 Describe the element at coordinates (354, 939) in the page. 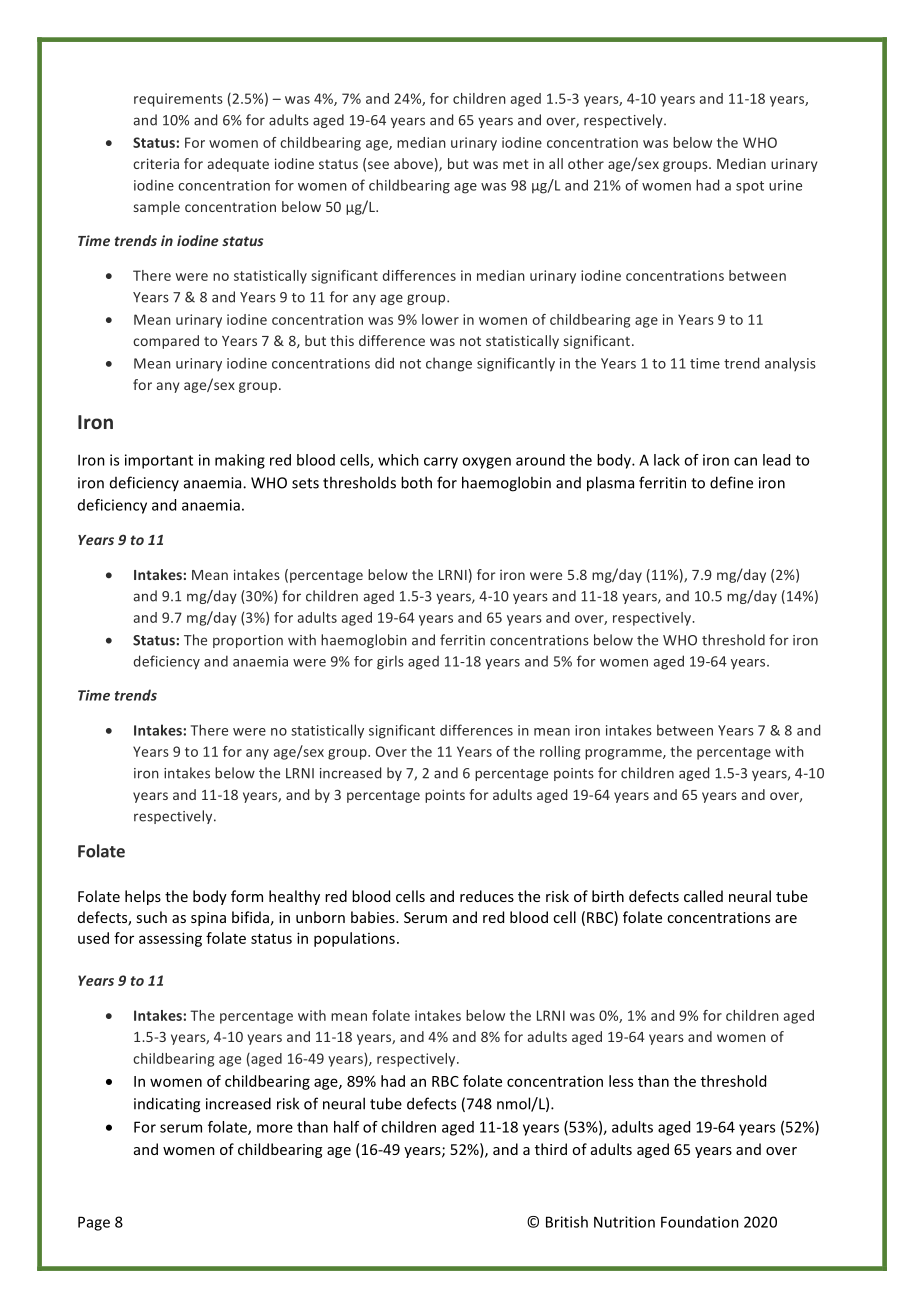

I see `populations` at that location.
